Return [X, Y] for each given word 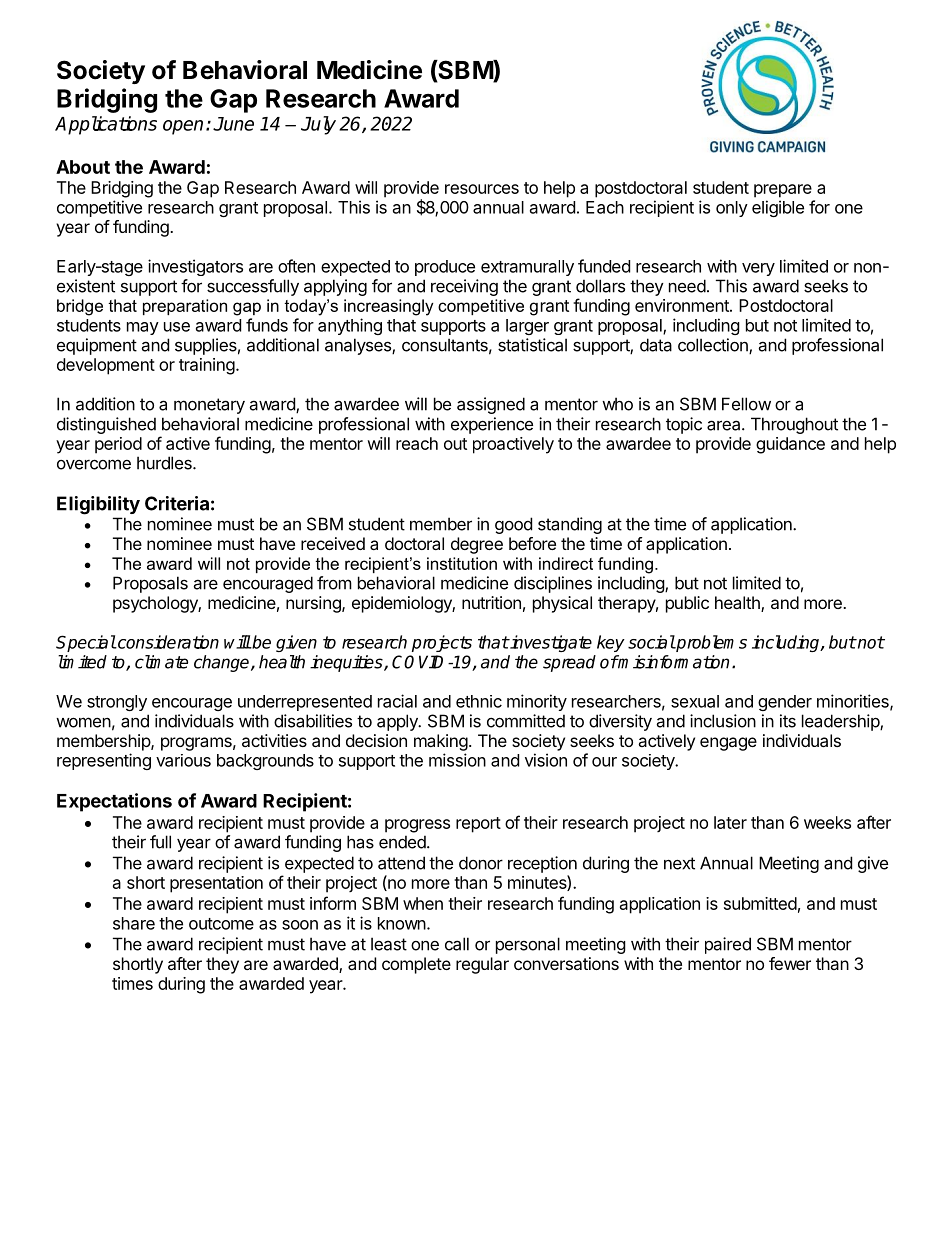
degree [477, 545]
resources [482, 189]
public [687, 604]
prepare [783, 191]
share [134, 923]
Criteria [177, 503]
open [183, 127]
